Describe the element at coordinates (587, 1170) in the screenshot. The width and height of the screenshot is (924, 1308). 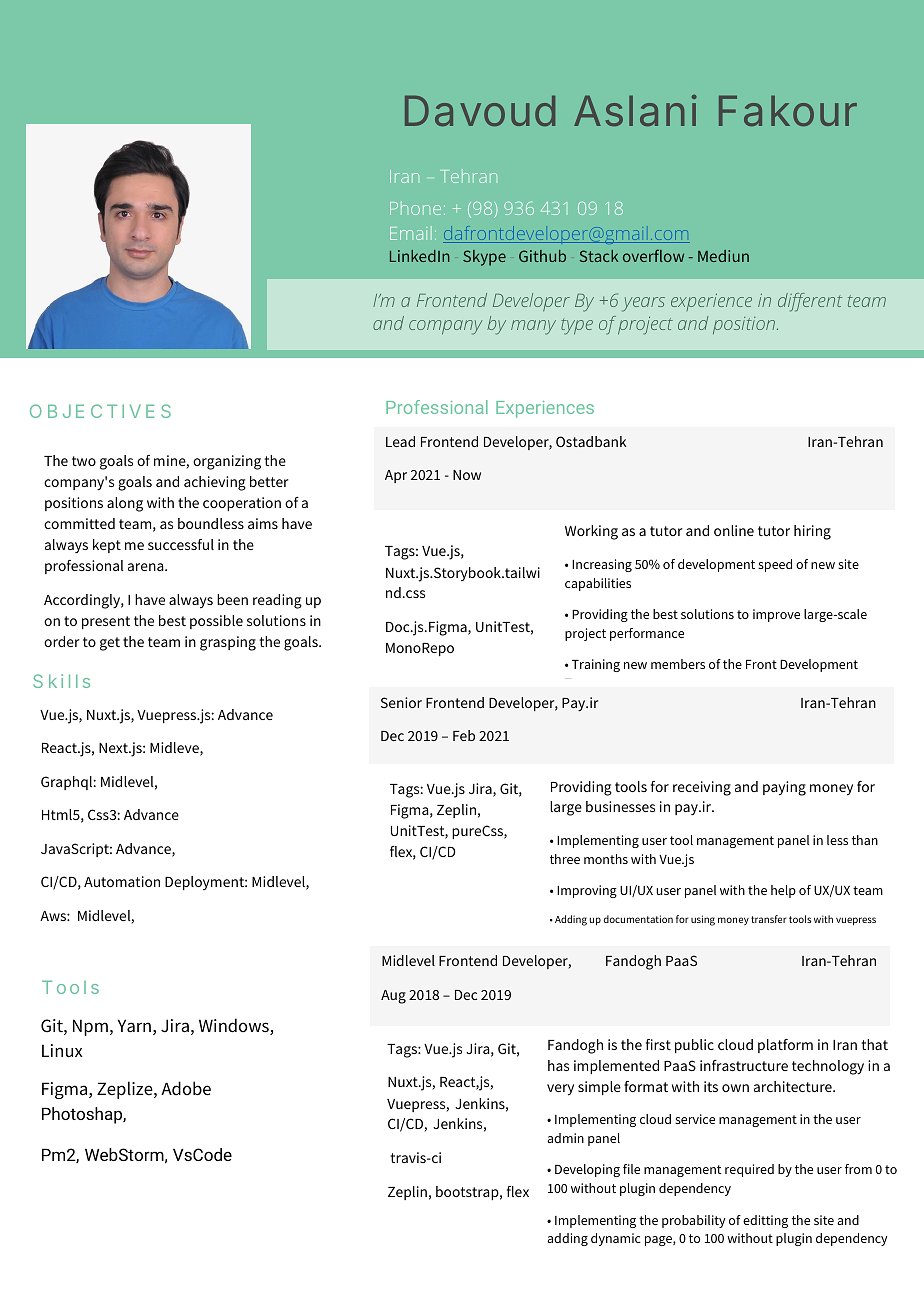
I see `Developing` at that location.
